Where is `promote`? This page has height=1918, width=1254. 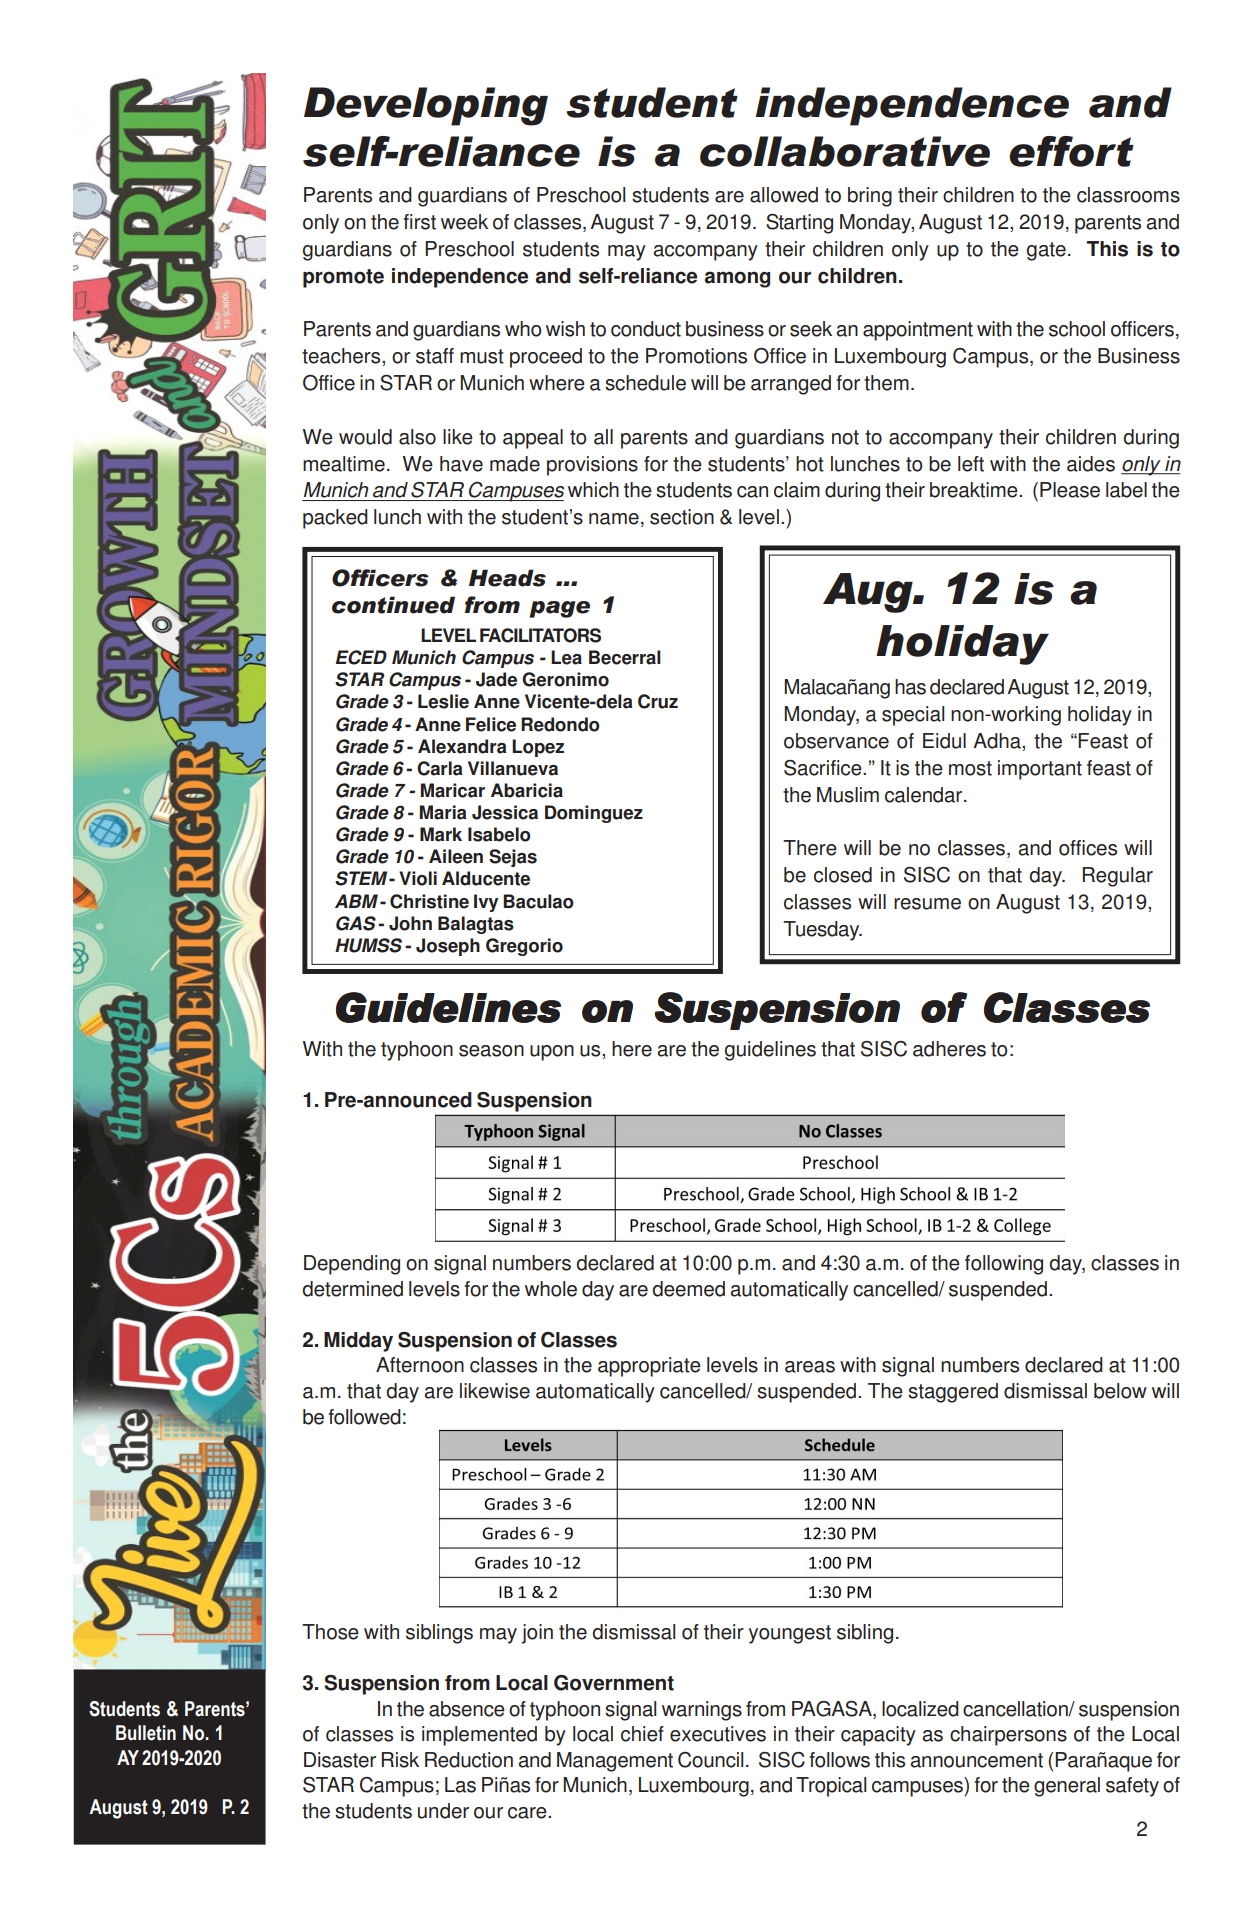
promote is located at coordinates (343, 278).
